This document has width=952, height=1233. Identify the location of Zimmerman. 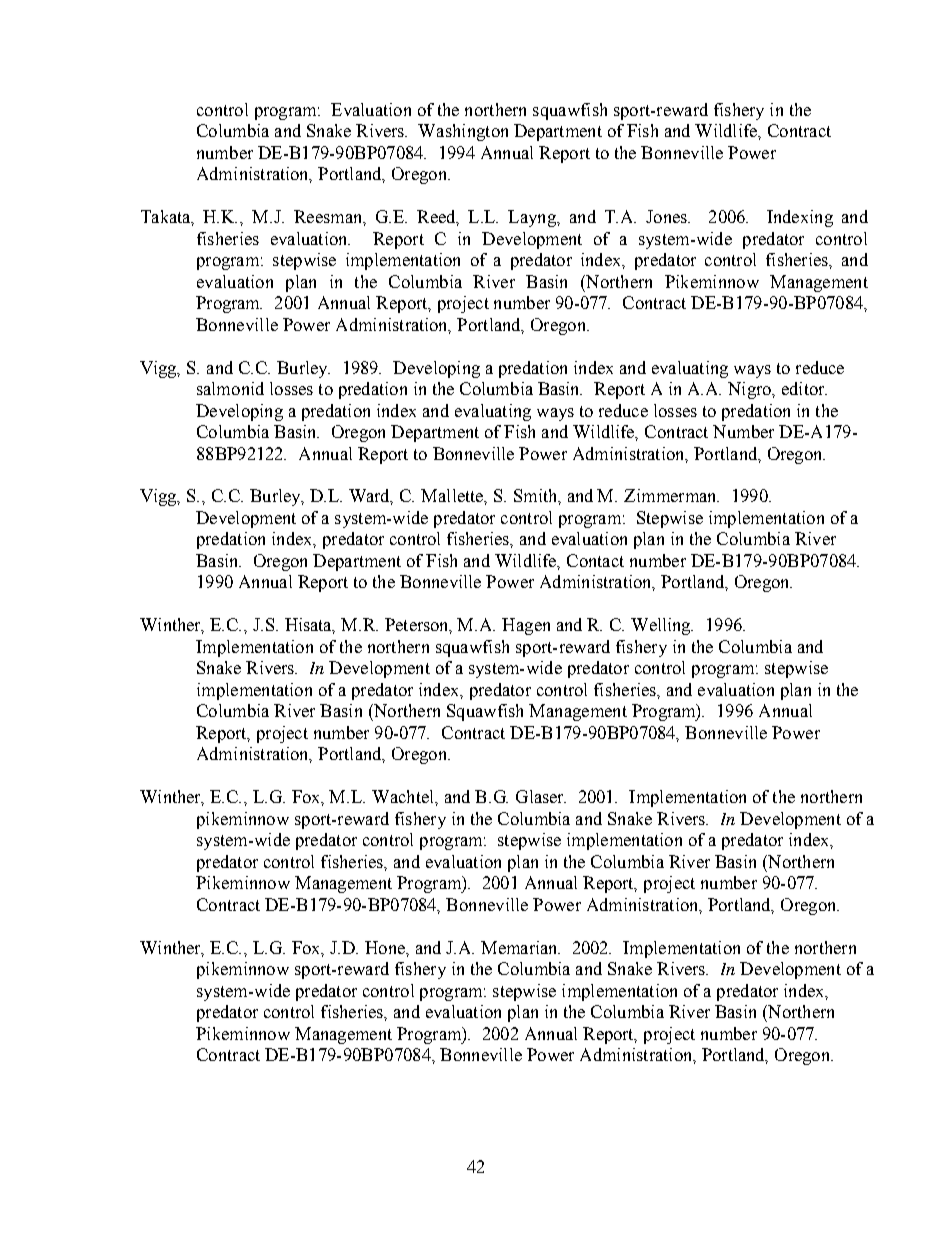
(671, 495).
